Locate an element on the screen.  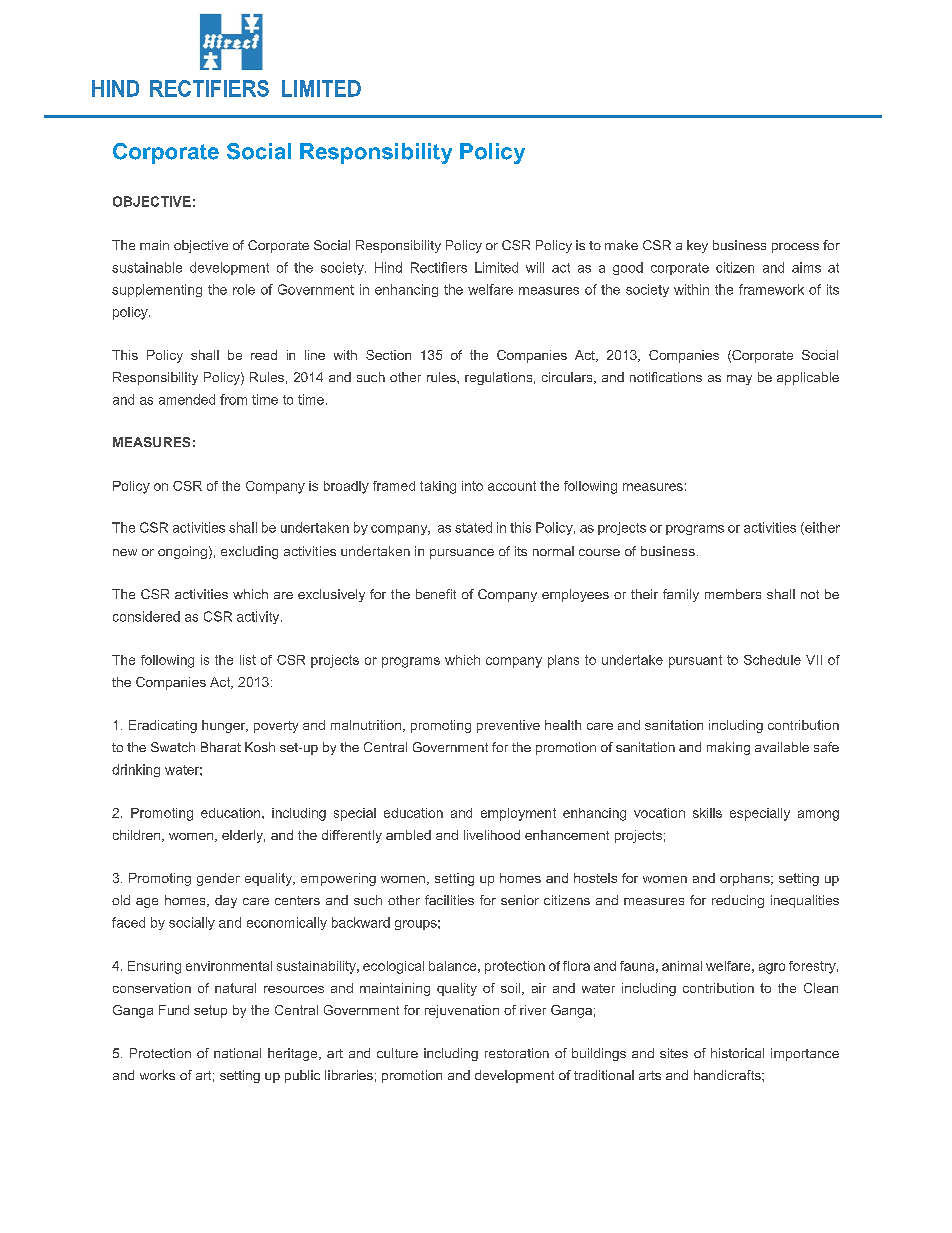
will is located at coordinates (535, 267).
